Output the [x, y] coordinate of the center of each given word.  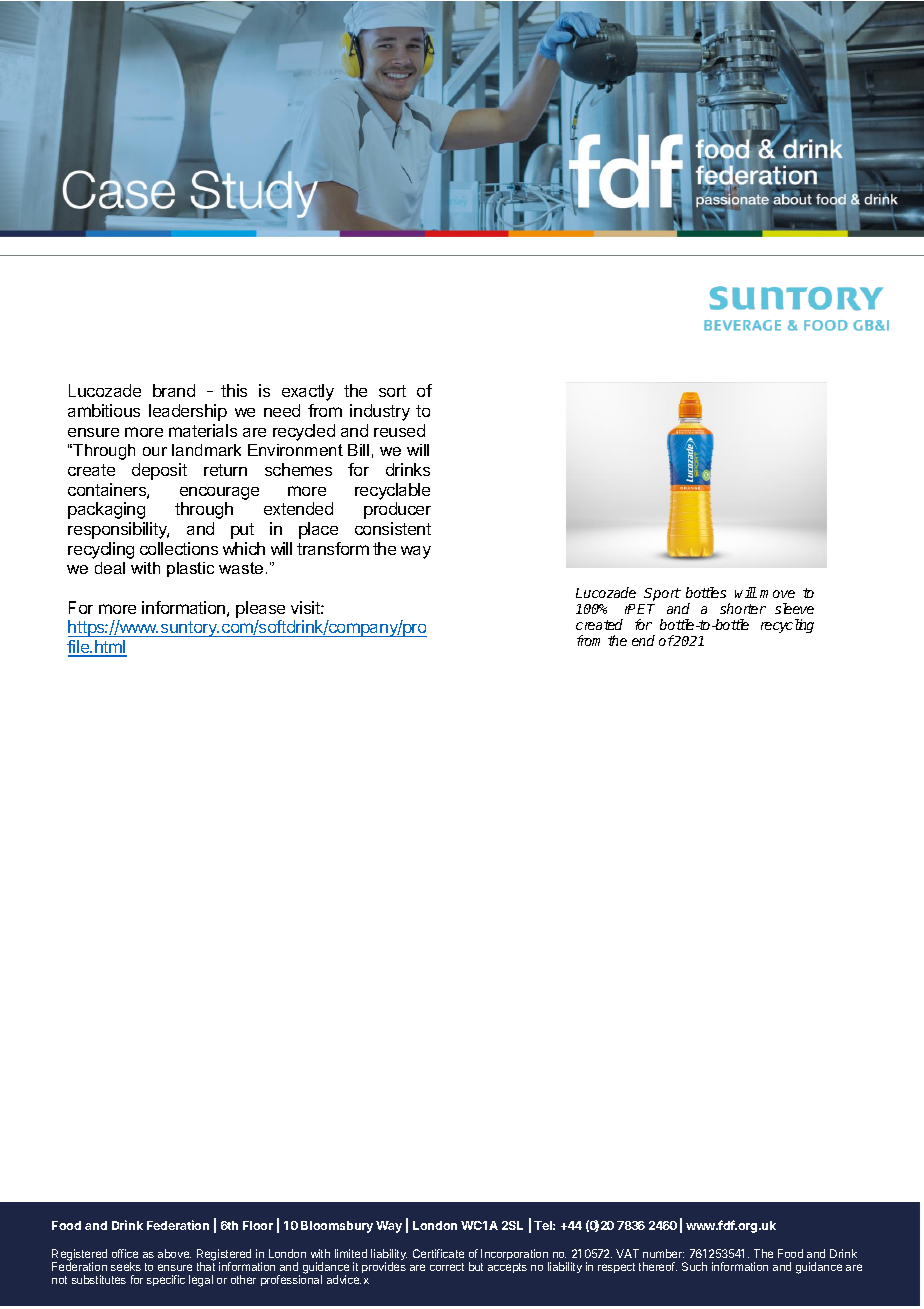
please [260, 609]
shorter [743, 608]
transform [333, 548]
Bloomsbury [337, 1227]
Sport [662, 594]
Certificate [438, 1253]
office [125, 1253]
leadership [188, 412]
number [663, 1253]
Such [694, 1266]
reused [399, 430]
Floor [258, 1225]
